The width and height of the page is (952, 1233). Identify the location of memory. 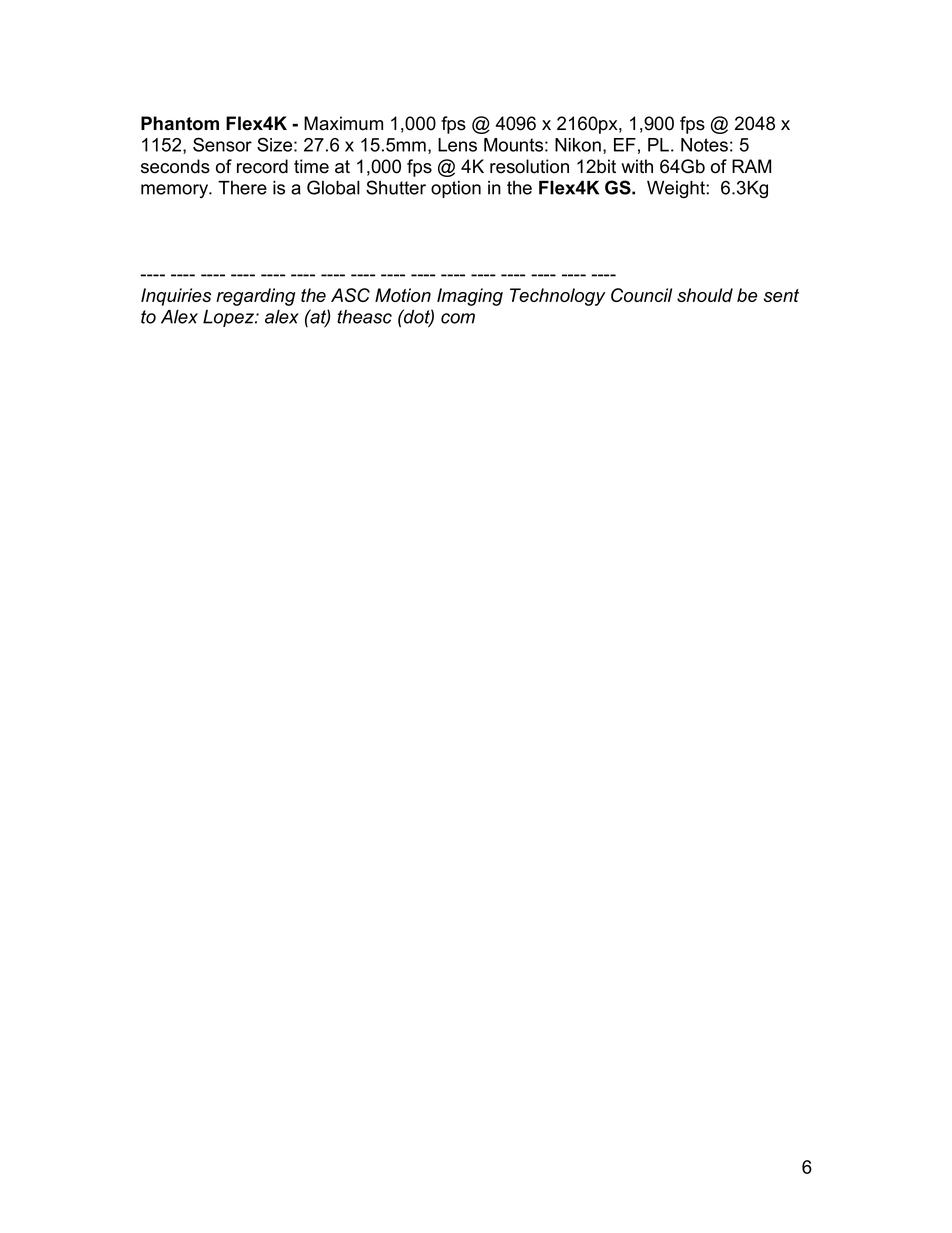
(175, 191).
